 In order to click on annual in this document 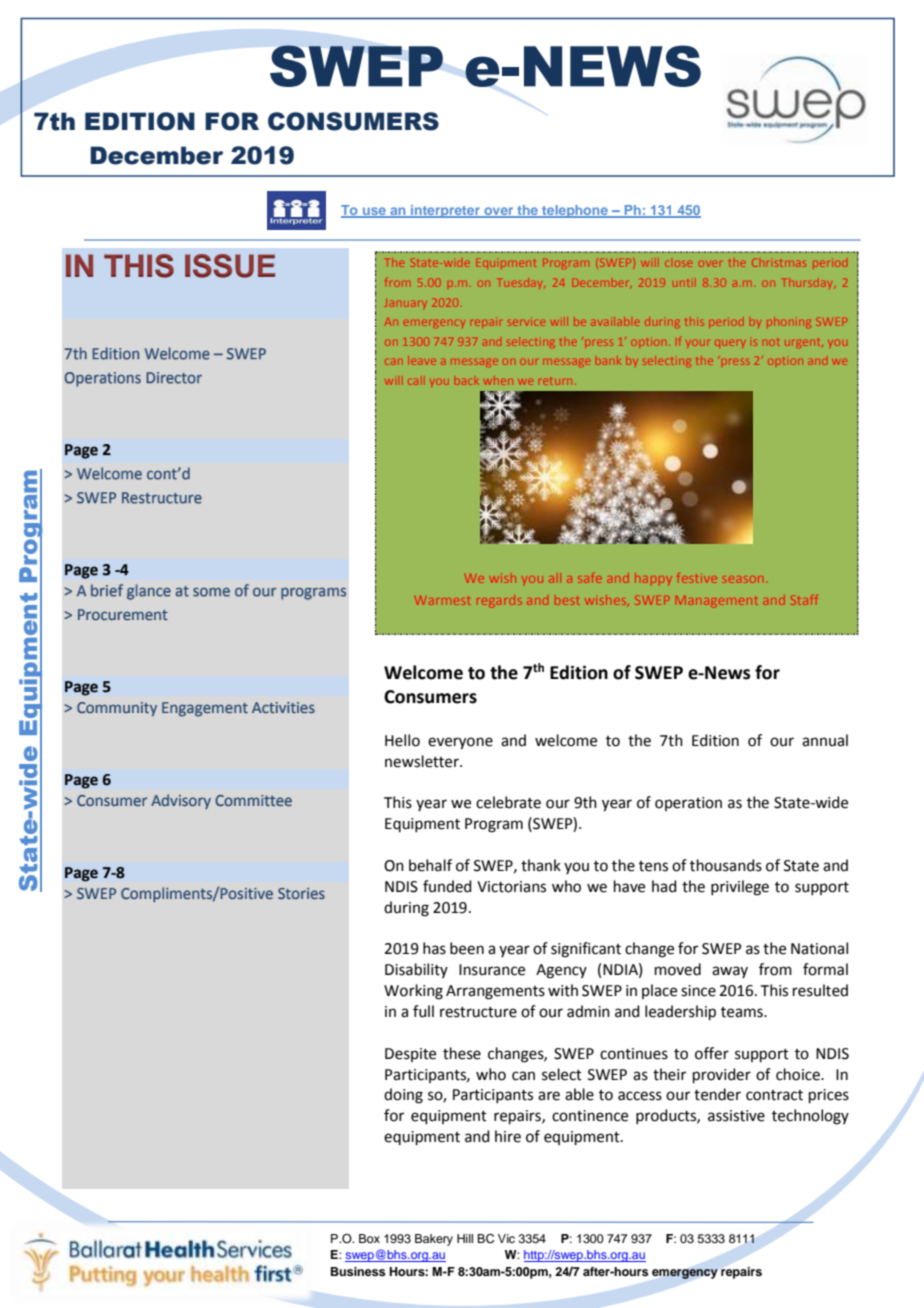, I will do `click(825, 740)`.
